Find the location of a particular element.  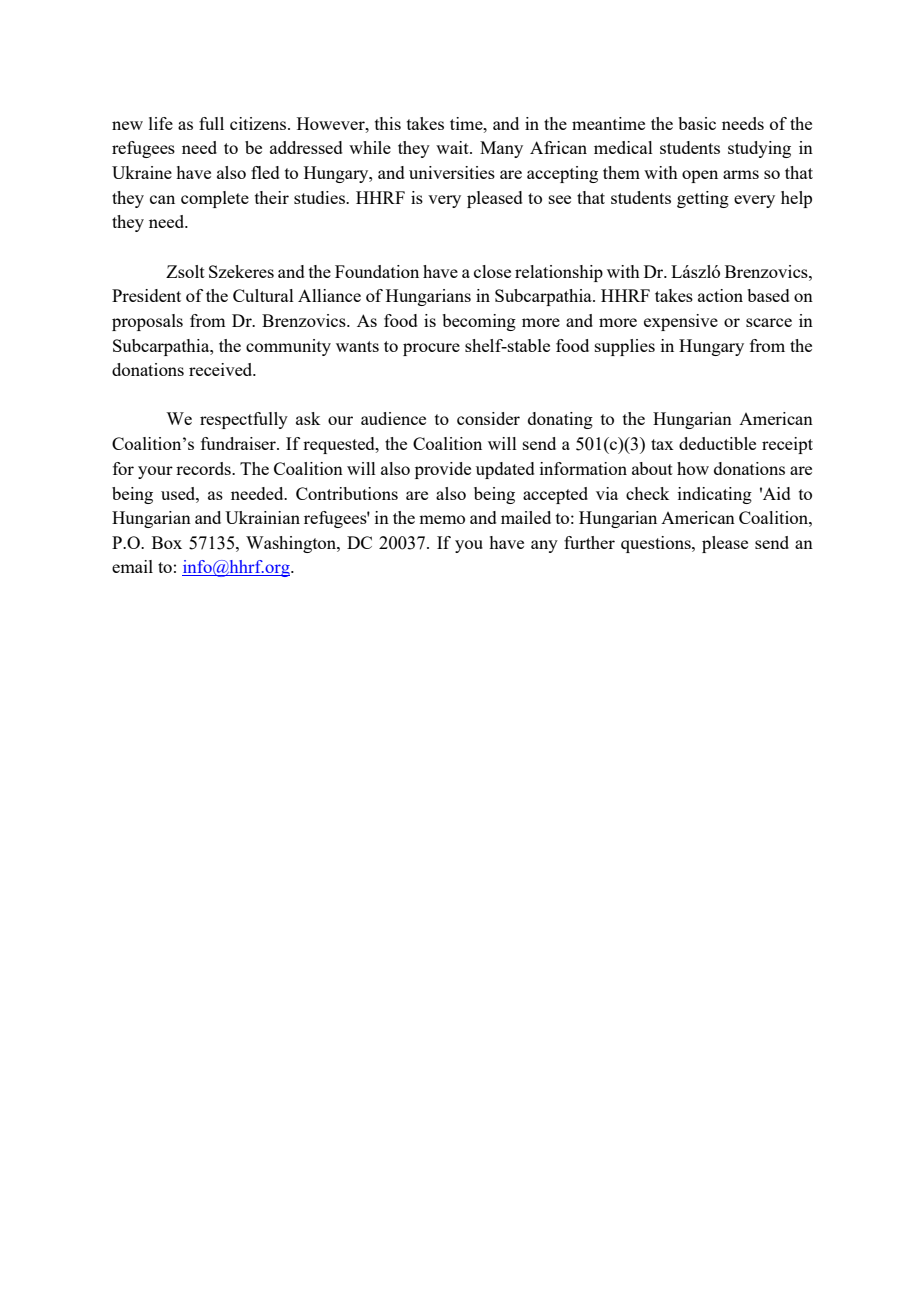

Box is located at coordinates (167, 542).
